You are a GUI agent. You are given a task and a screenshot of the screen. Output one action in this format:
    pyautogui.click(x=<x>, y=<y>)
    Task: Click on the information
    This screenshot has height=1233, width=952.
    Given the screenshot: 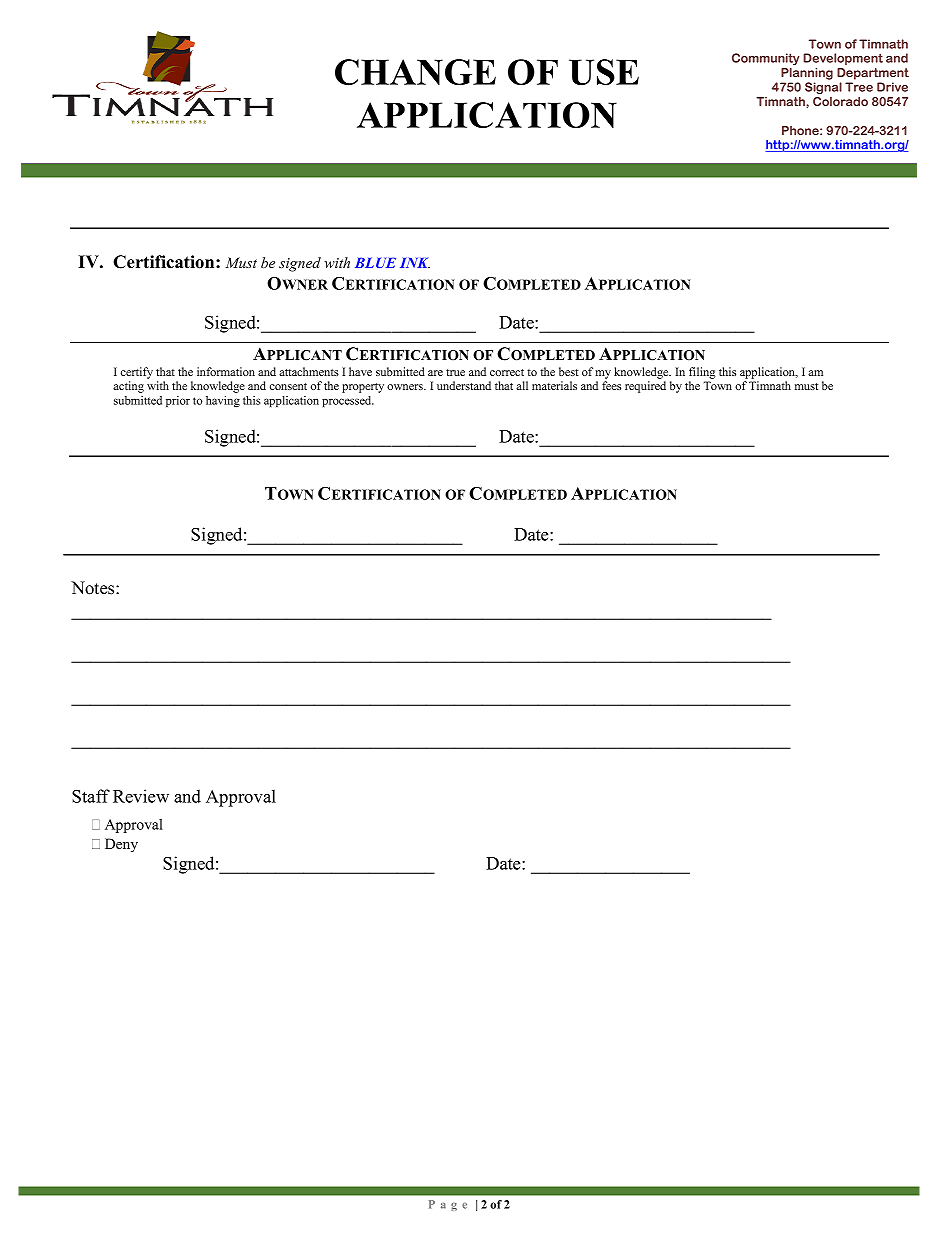 What is the action you would take?
    pyautogui.click(x=226, y=371)
